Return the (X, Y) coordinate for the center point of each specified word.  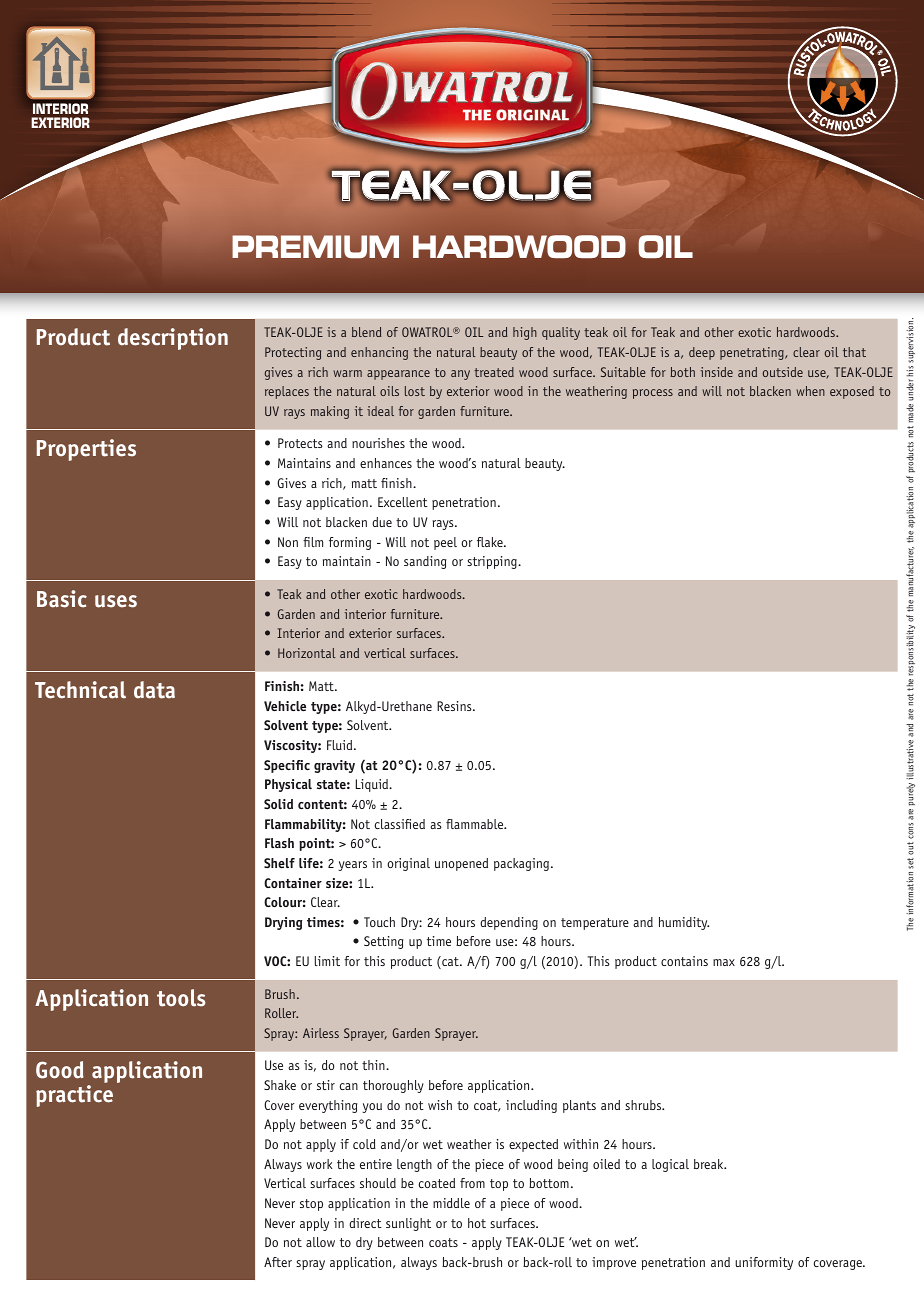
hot (477, 1223)
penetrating (753, 353)
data (154, 690)
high (525, 333)
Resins (455, 706)
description (173, 339)
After (278, 1262)
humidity (684, 923)
